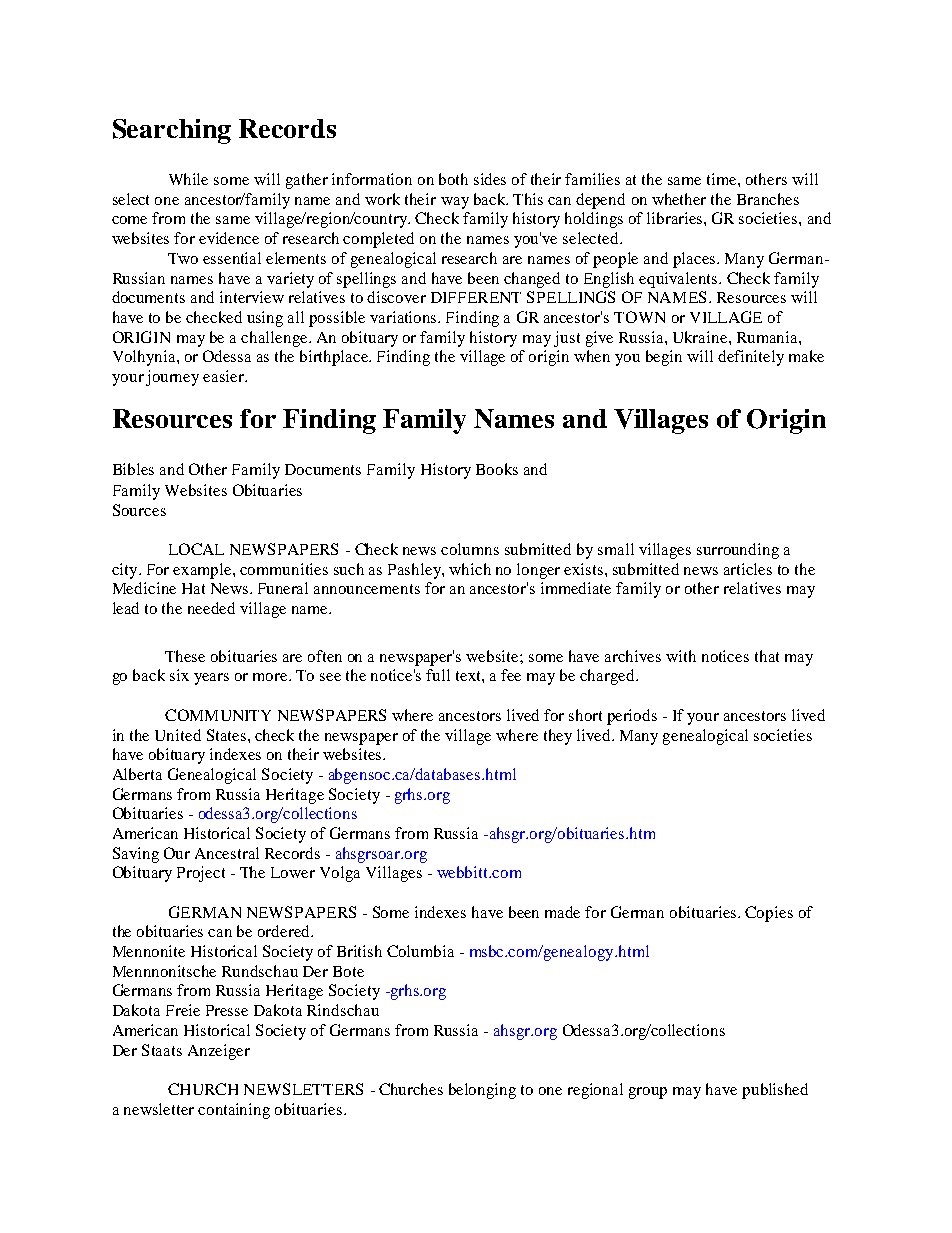  Describe the element at coordinates (767, 656) in the image. I see `that` at that location.
